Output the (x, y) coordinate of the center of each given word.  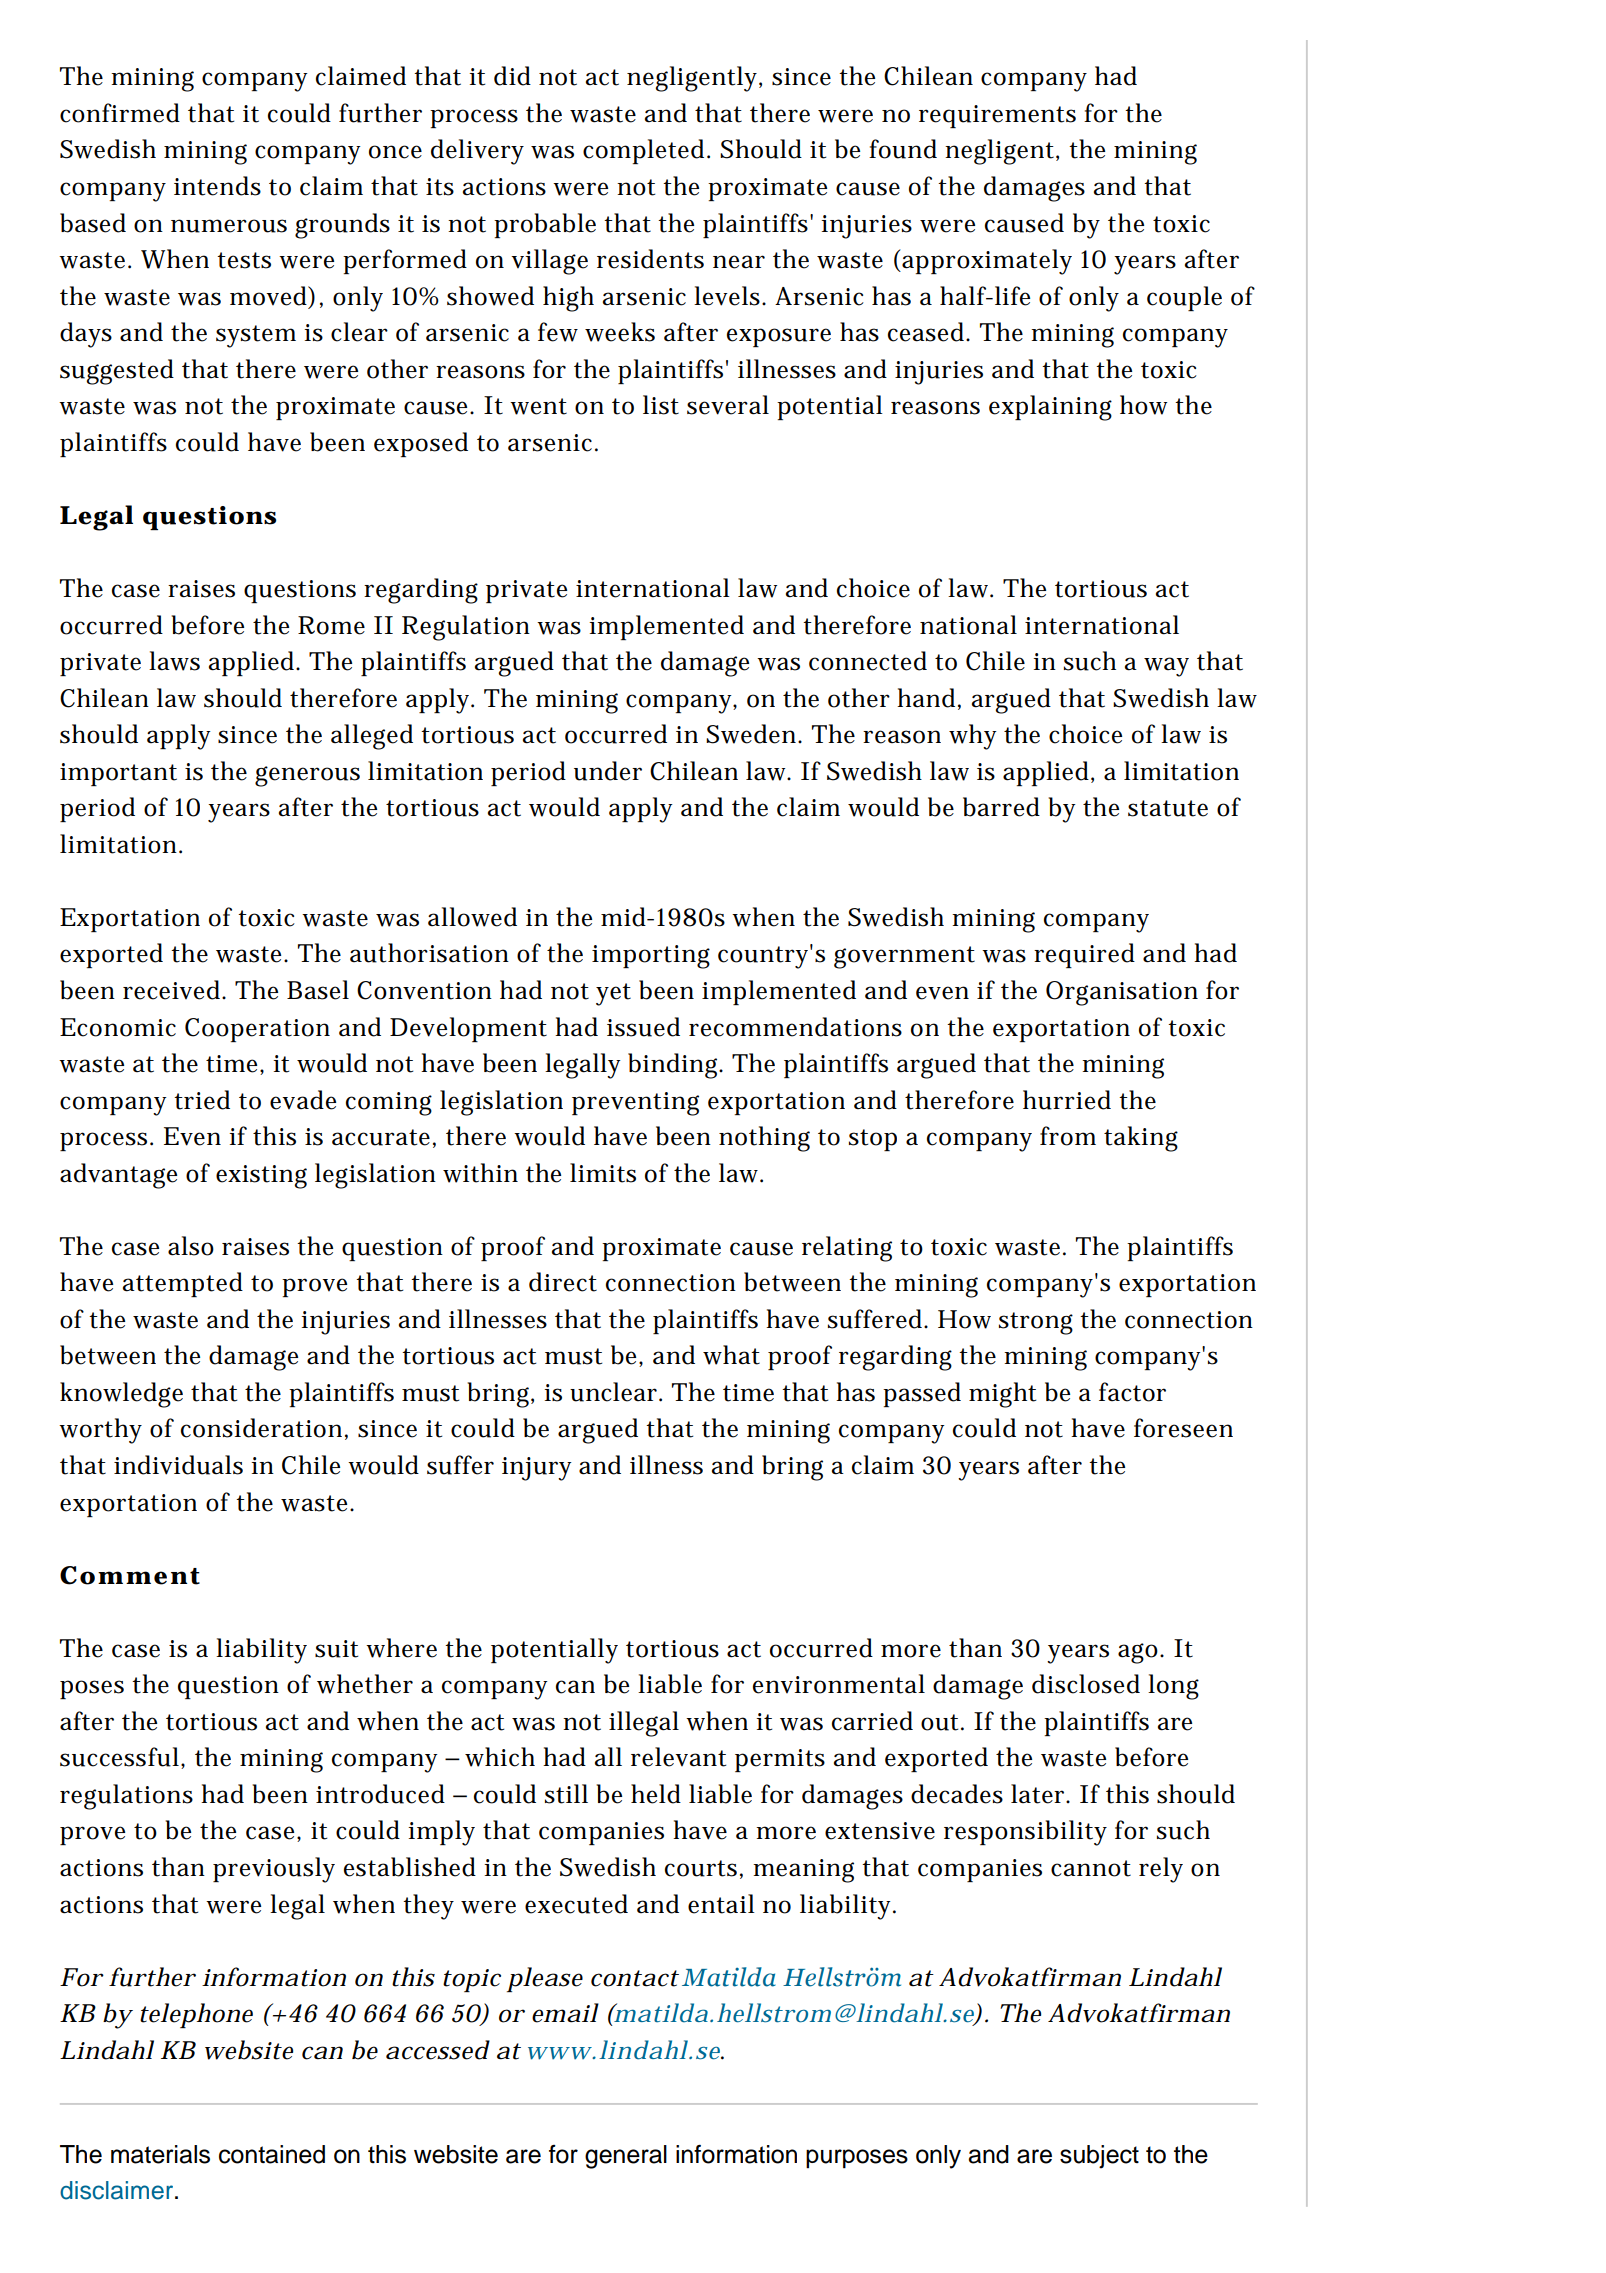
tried (202, 1100)
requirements (997, 116)
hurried (1067, 1100)
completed (645, 151)
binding (675, 1066)
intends (217, 186)
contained (272, 2154)
